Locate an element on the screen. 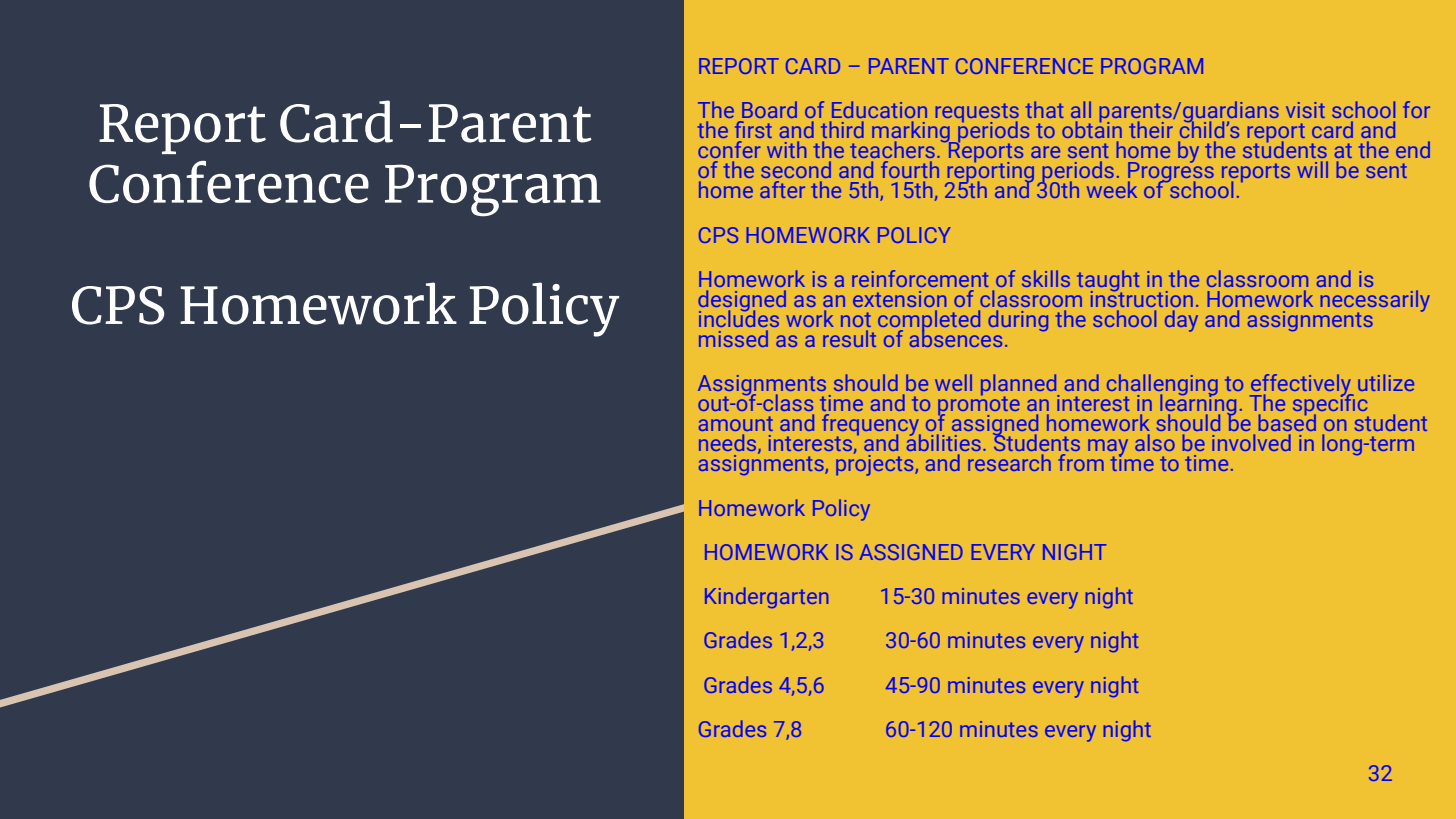 The image size is (1456, 819). Kindergarten is located at coordinates (766, 597).
